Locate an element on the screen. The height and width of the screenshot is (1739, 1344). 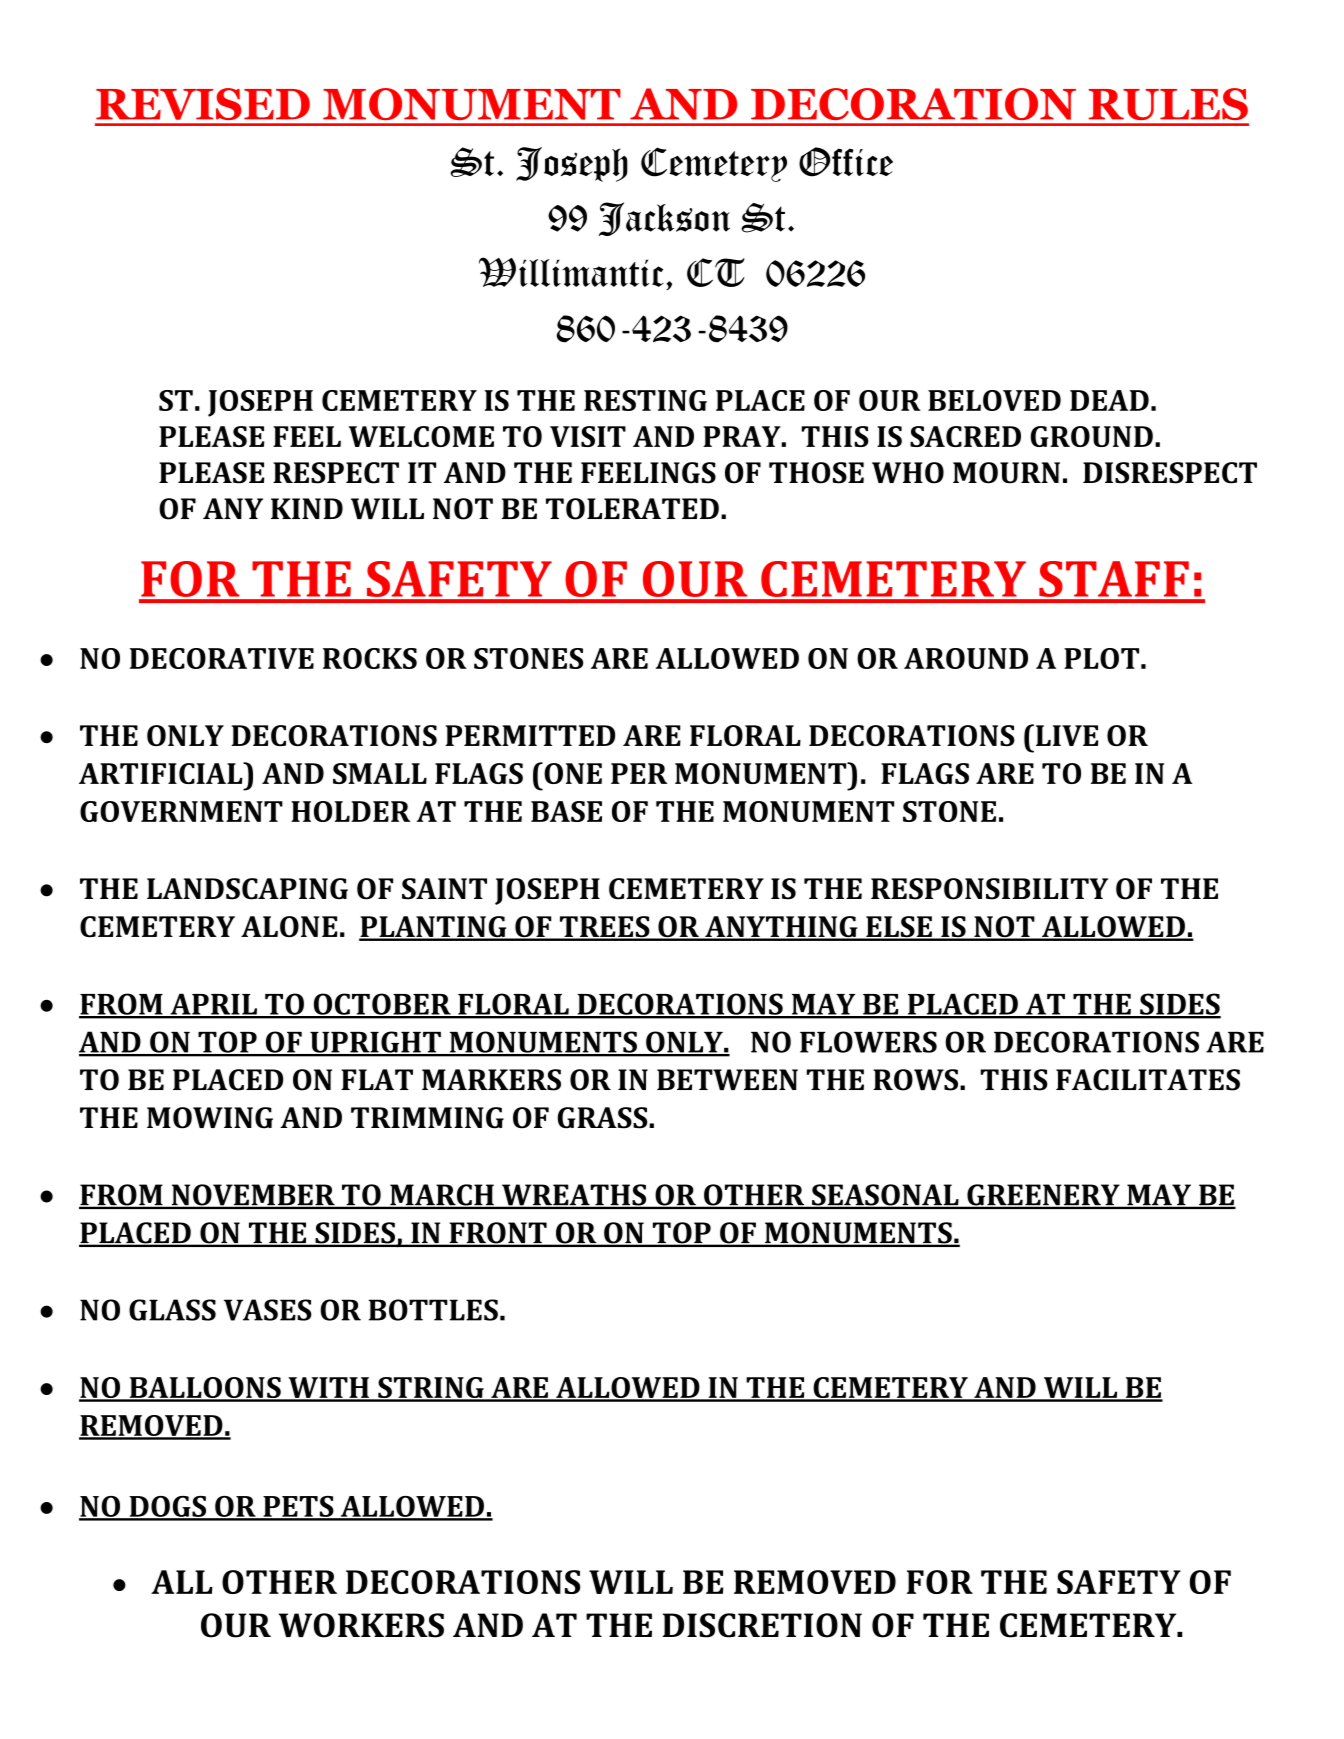
FACILITATES is located at coordinates (1148, 1080).
